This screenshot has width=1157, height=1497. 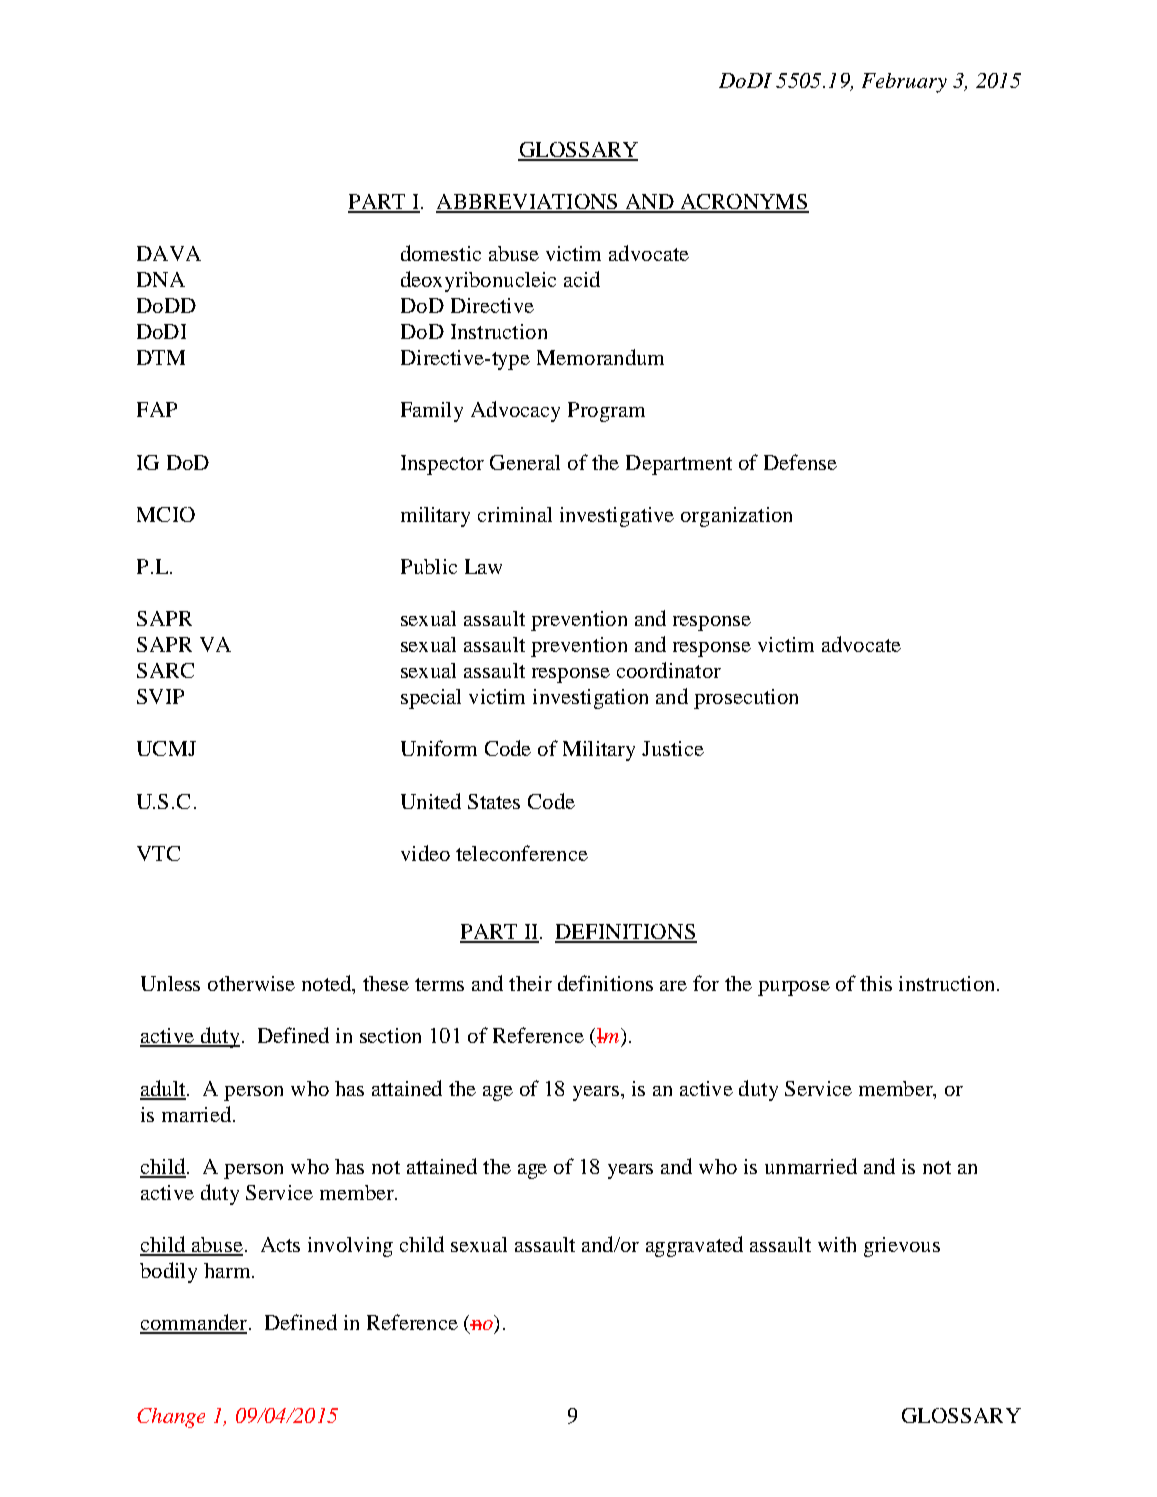 What do you see at coordinates (515, 514) in the screenshot?
I see `criminal` at bounding box center [515, 514].
